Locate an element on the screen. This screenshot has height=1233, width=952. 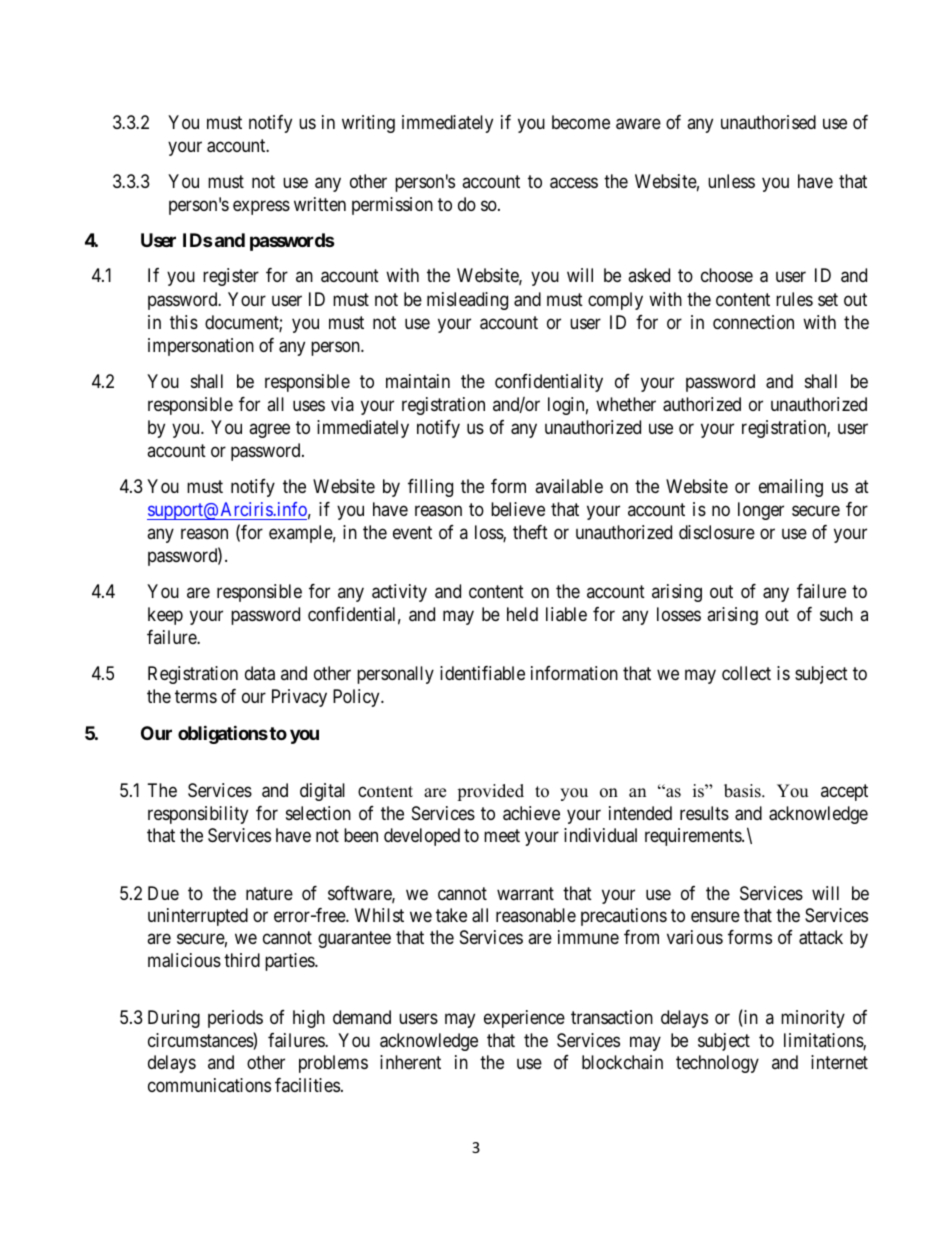
connection is located at coordinates (753, 322).
